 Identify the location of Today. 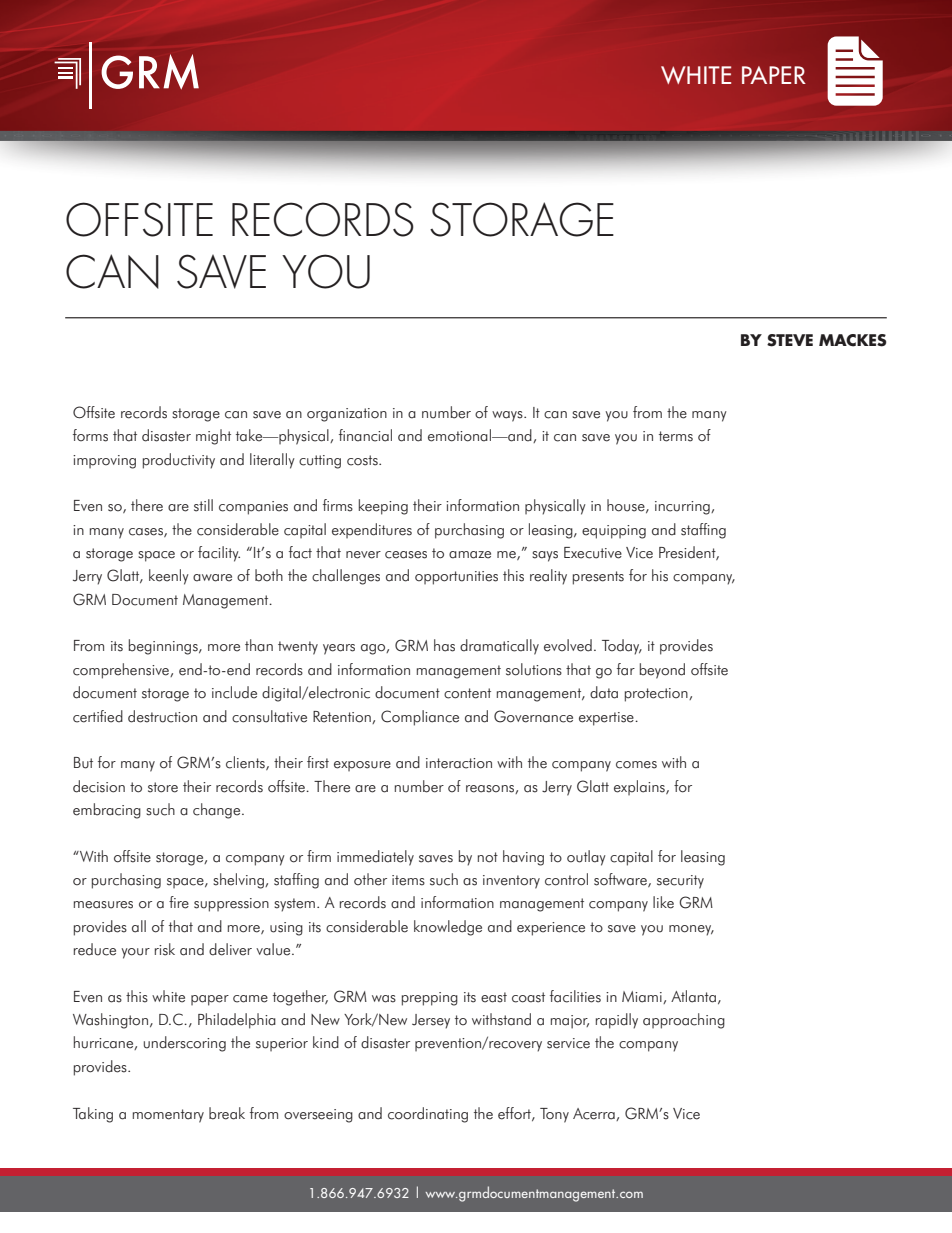
(622, 647).
